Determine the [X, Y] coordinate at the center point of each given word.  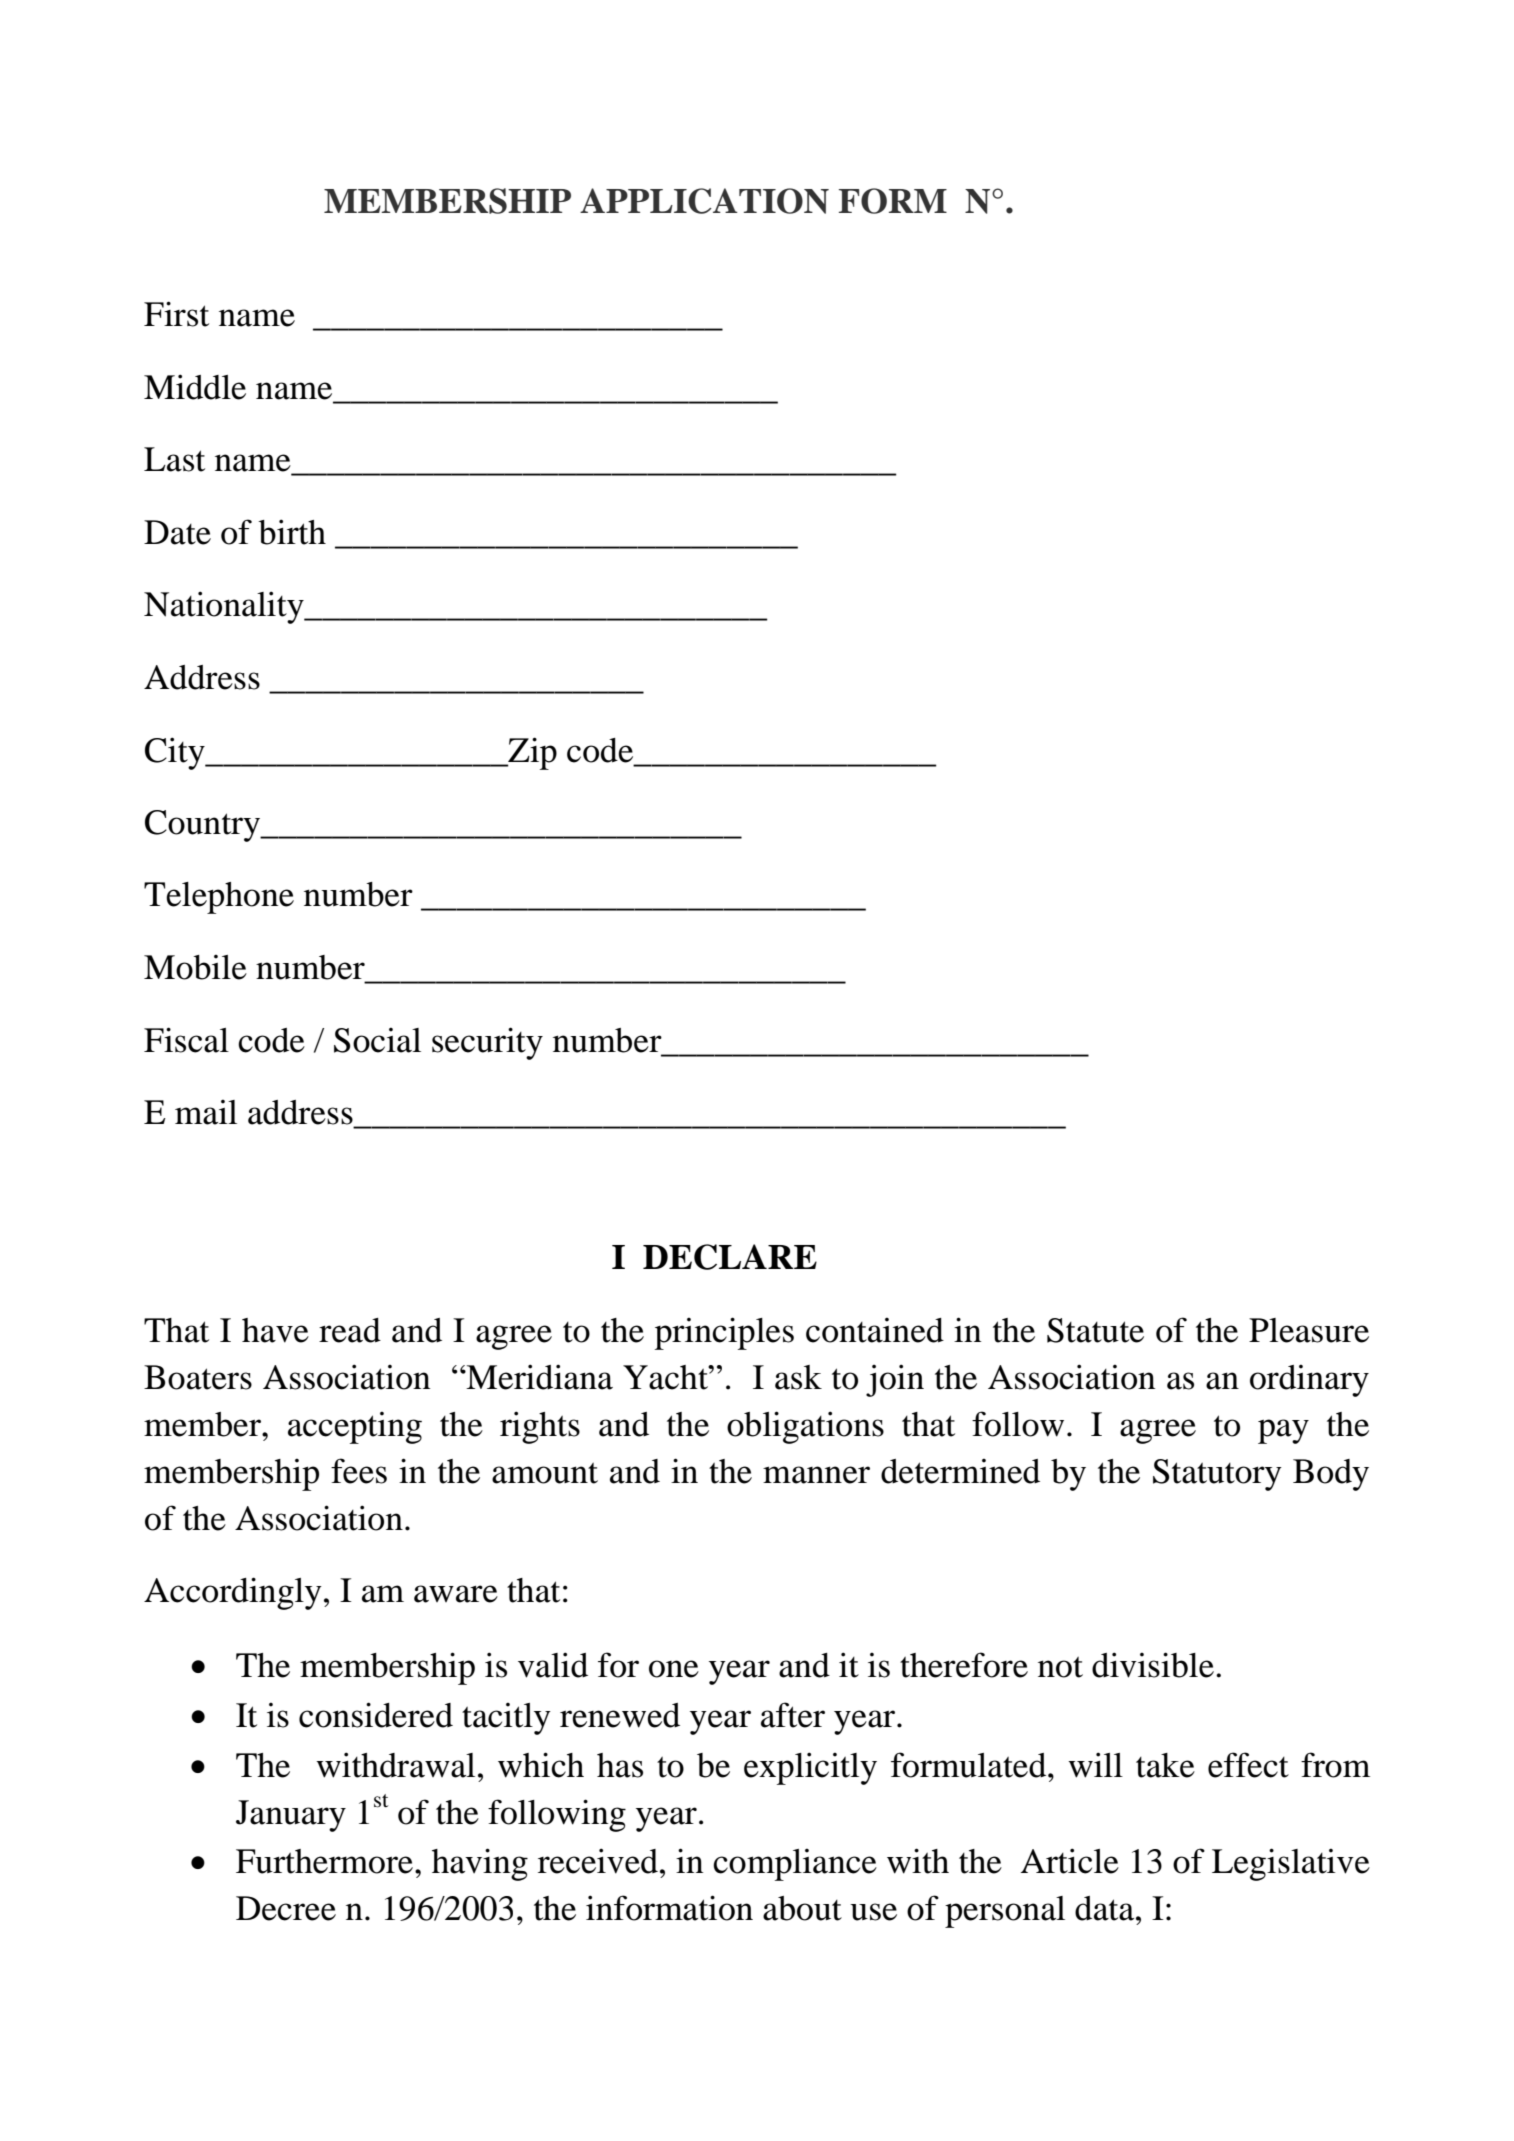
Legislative [1291, 1864]
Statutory [1217, 1475]
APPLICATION [704, 201]
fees [359, 1471]
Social [377, 1040]
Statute [1095, 1330]
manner [816, 1475]
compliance [795, 1865]
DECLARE [730, 1257]
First [176, 314]
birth [292, 532]
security [487, 1043]
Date [177, 532]
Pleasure [1309, 1330]
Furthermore [324, 1861]
